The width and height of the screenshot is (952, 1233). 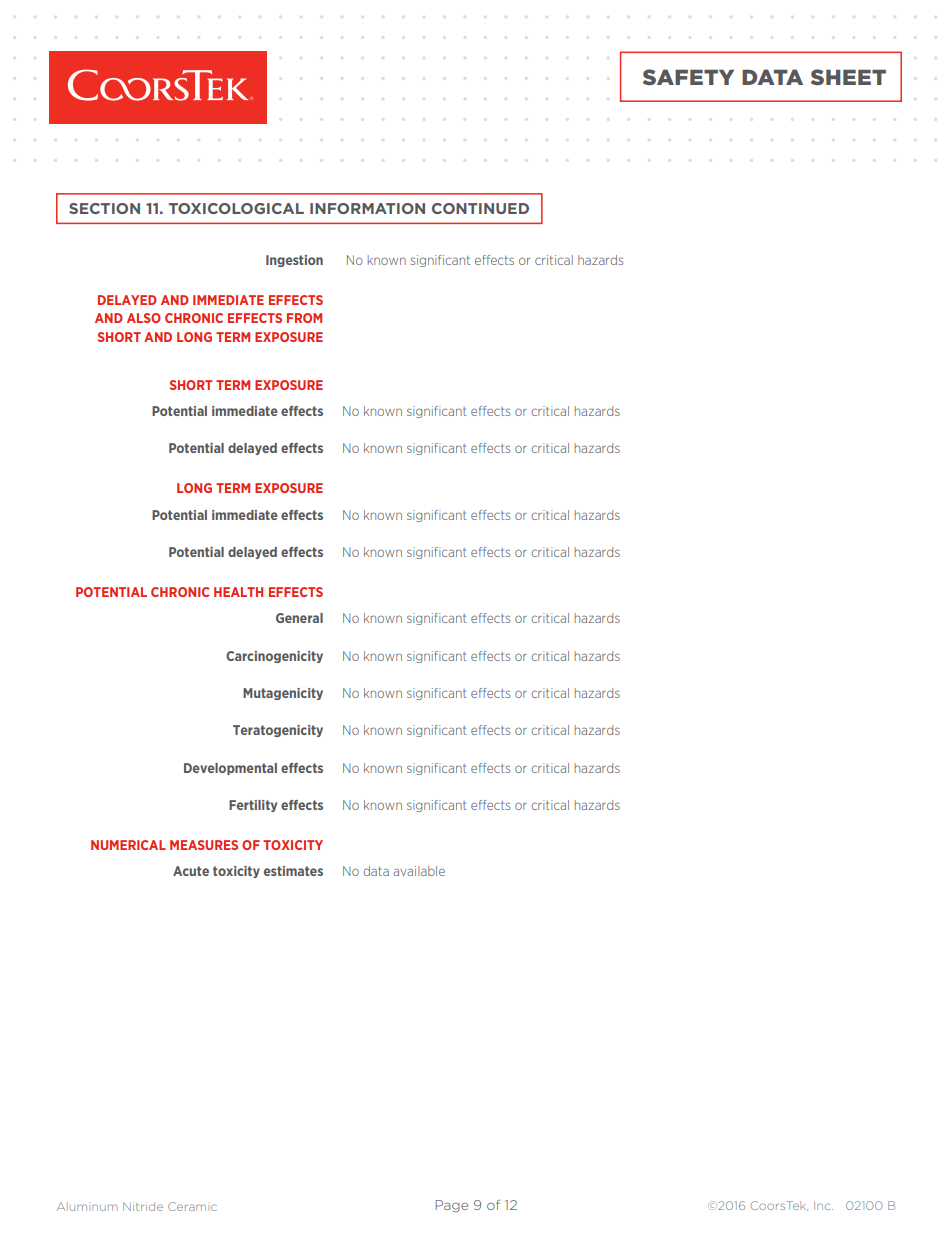 I want to click on SAFETY, so click(x=688, y=77).
